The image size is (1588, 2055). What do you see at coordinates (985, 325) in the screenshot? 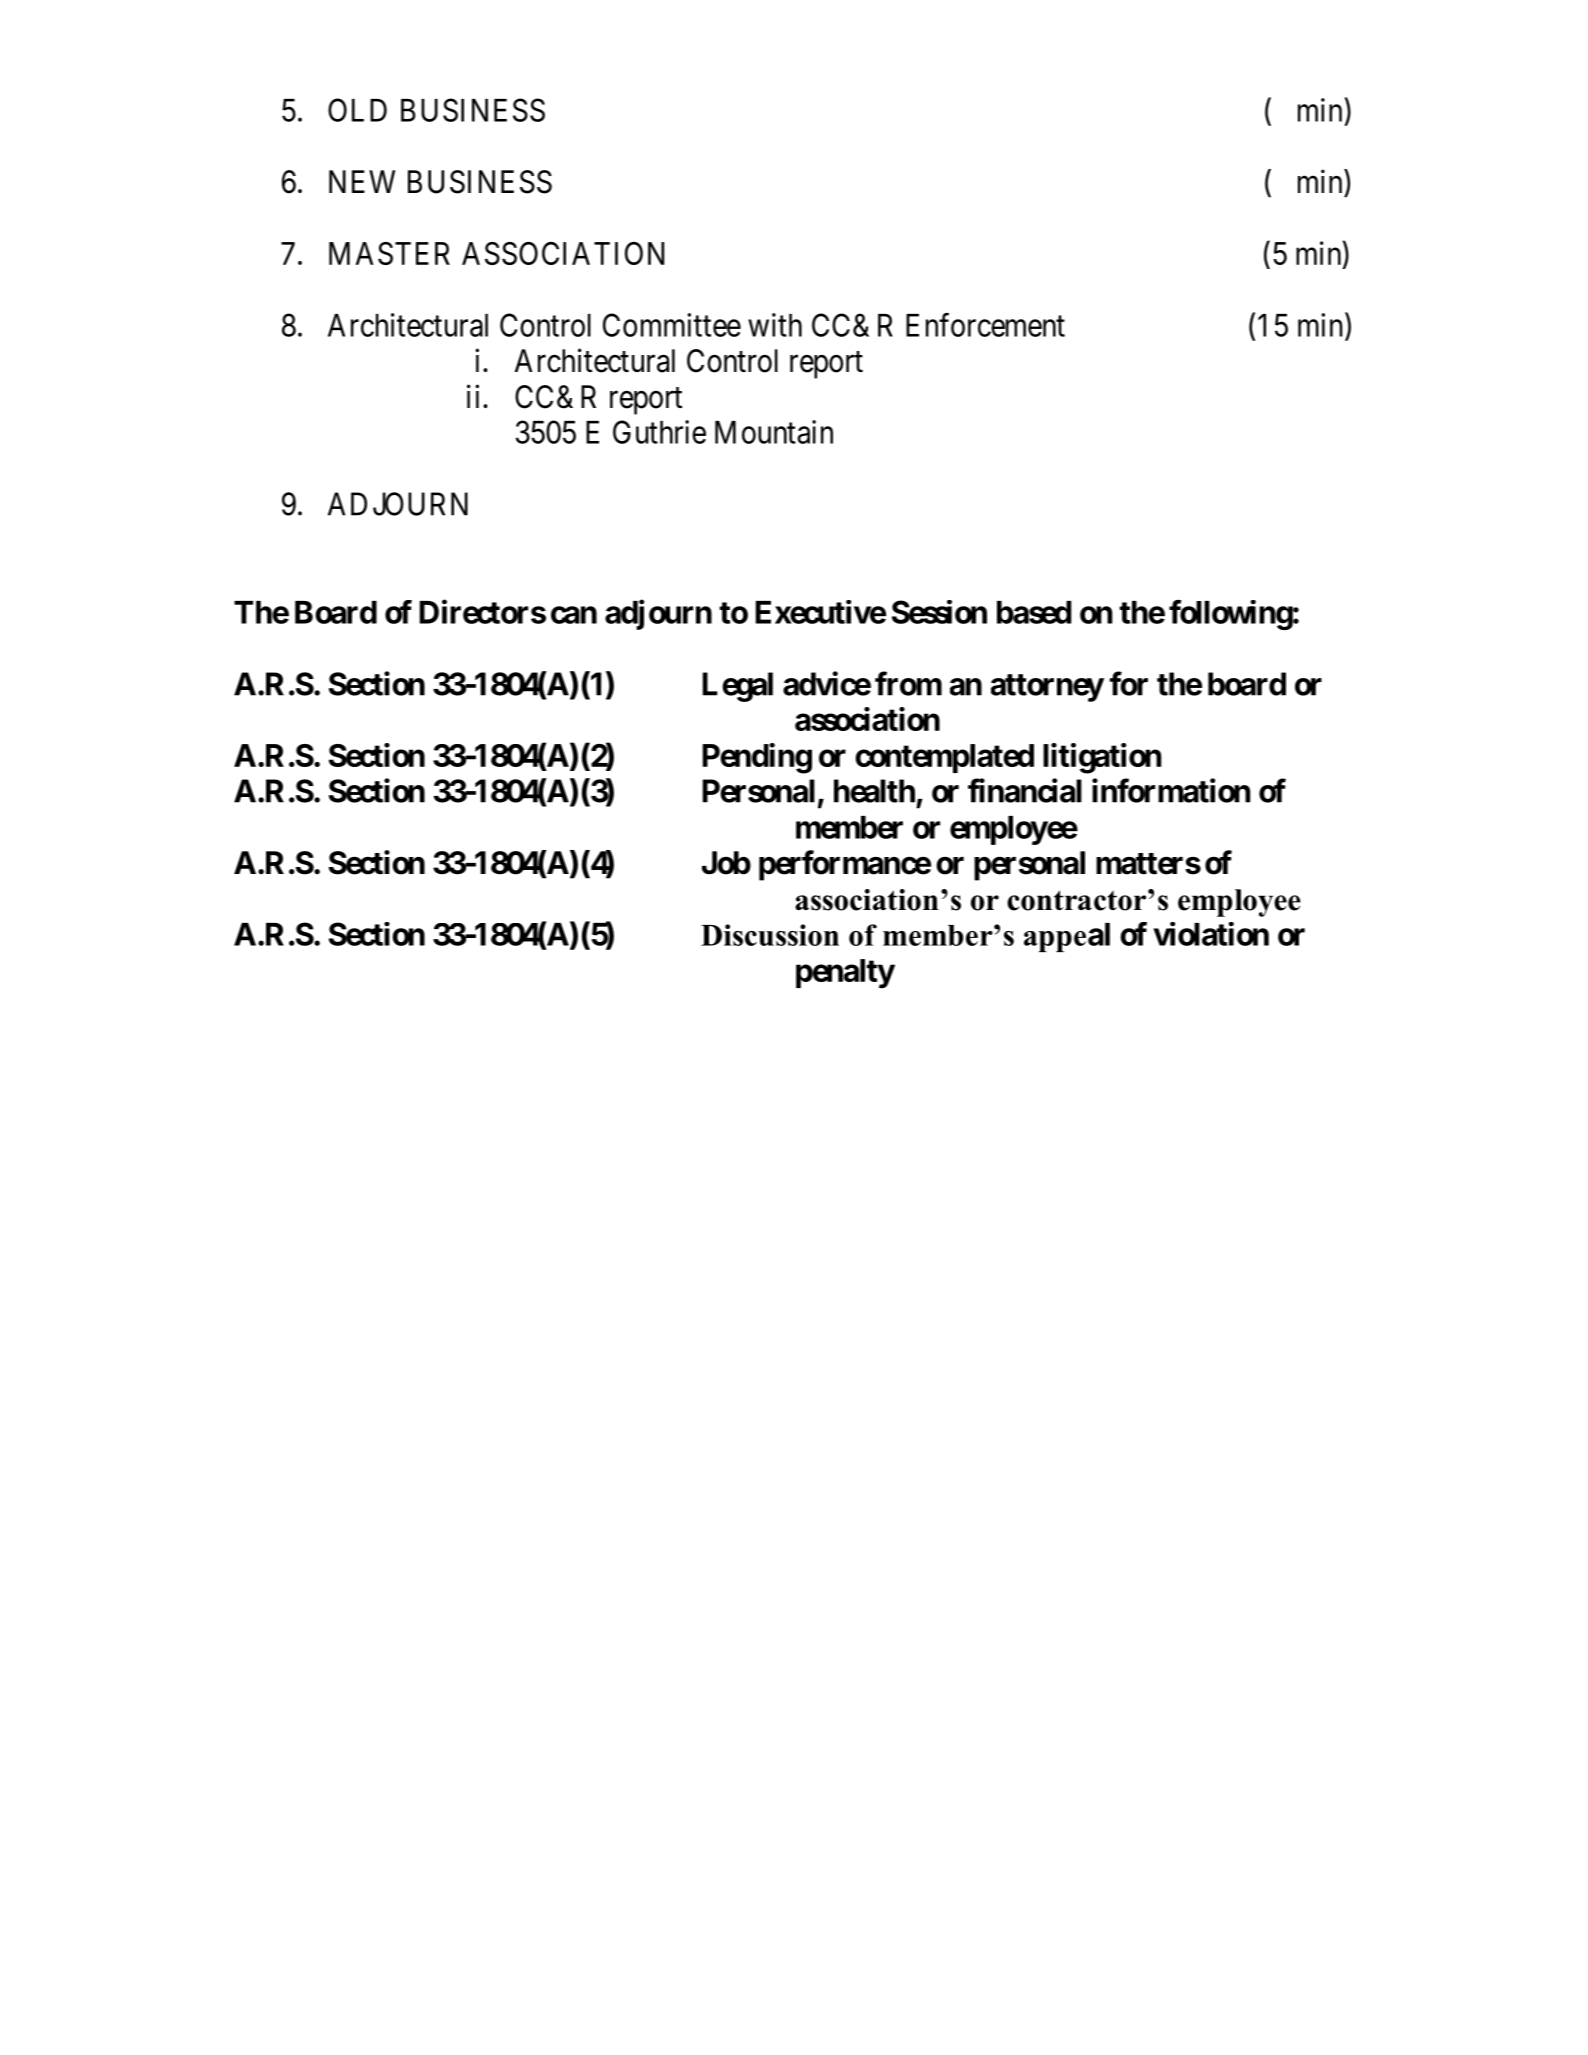
I see `Enforcement` at bounding box center [985, 325].
